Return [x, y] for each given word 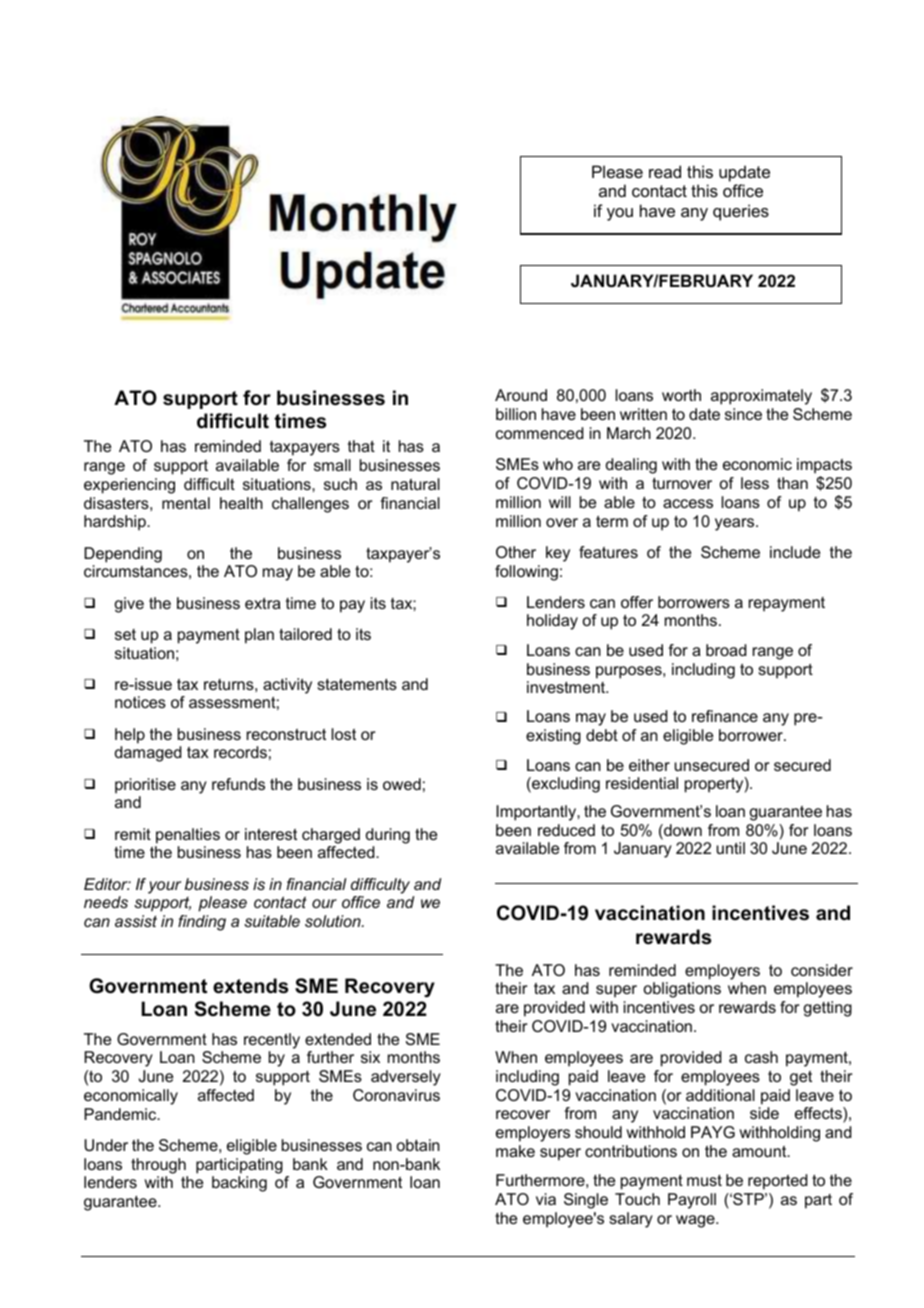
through [158, 1166]
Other [516, 552]
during [388, 836]
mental [186, 503]
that [361, 446]
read [665, 171]
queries [741, 212]
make [515, 1151]
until [731, 848]
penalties [188, 836]
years [736, 524]
